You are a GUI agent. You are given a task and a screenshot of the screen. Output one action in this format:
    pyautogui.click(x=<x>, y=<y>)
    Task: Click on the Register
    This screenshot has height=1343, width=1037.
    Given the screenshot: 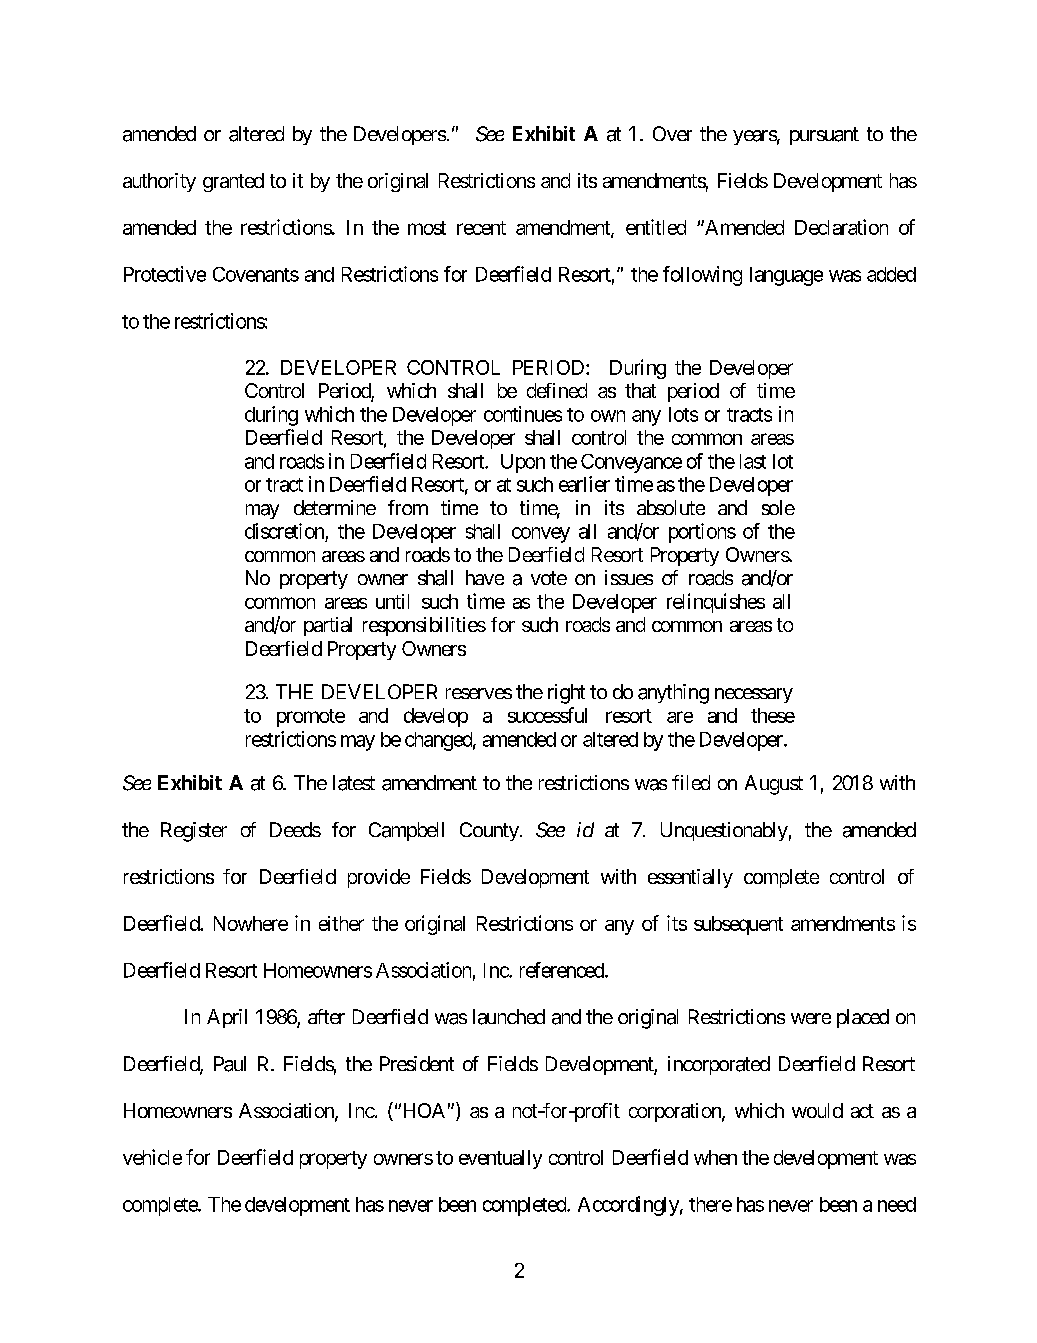 What is the action you would take?
    pyautogui.click(x=194, y=832)
